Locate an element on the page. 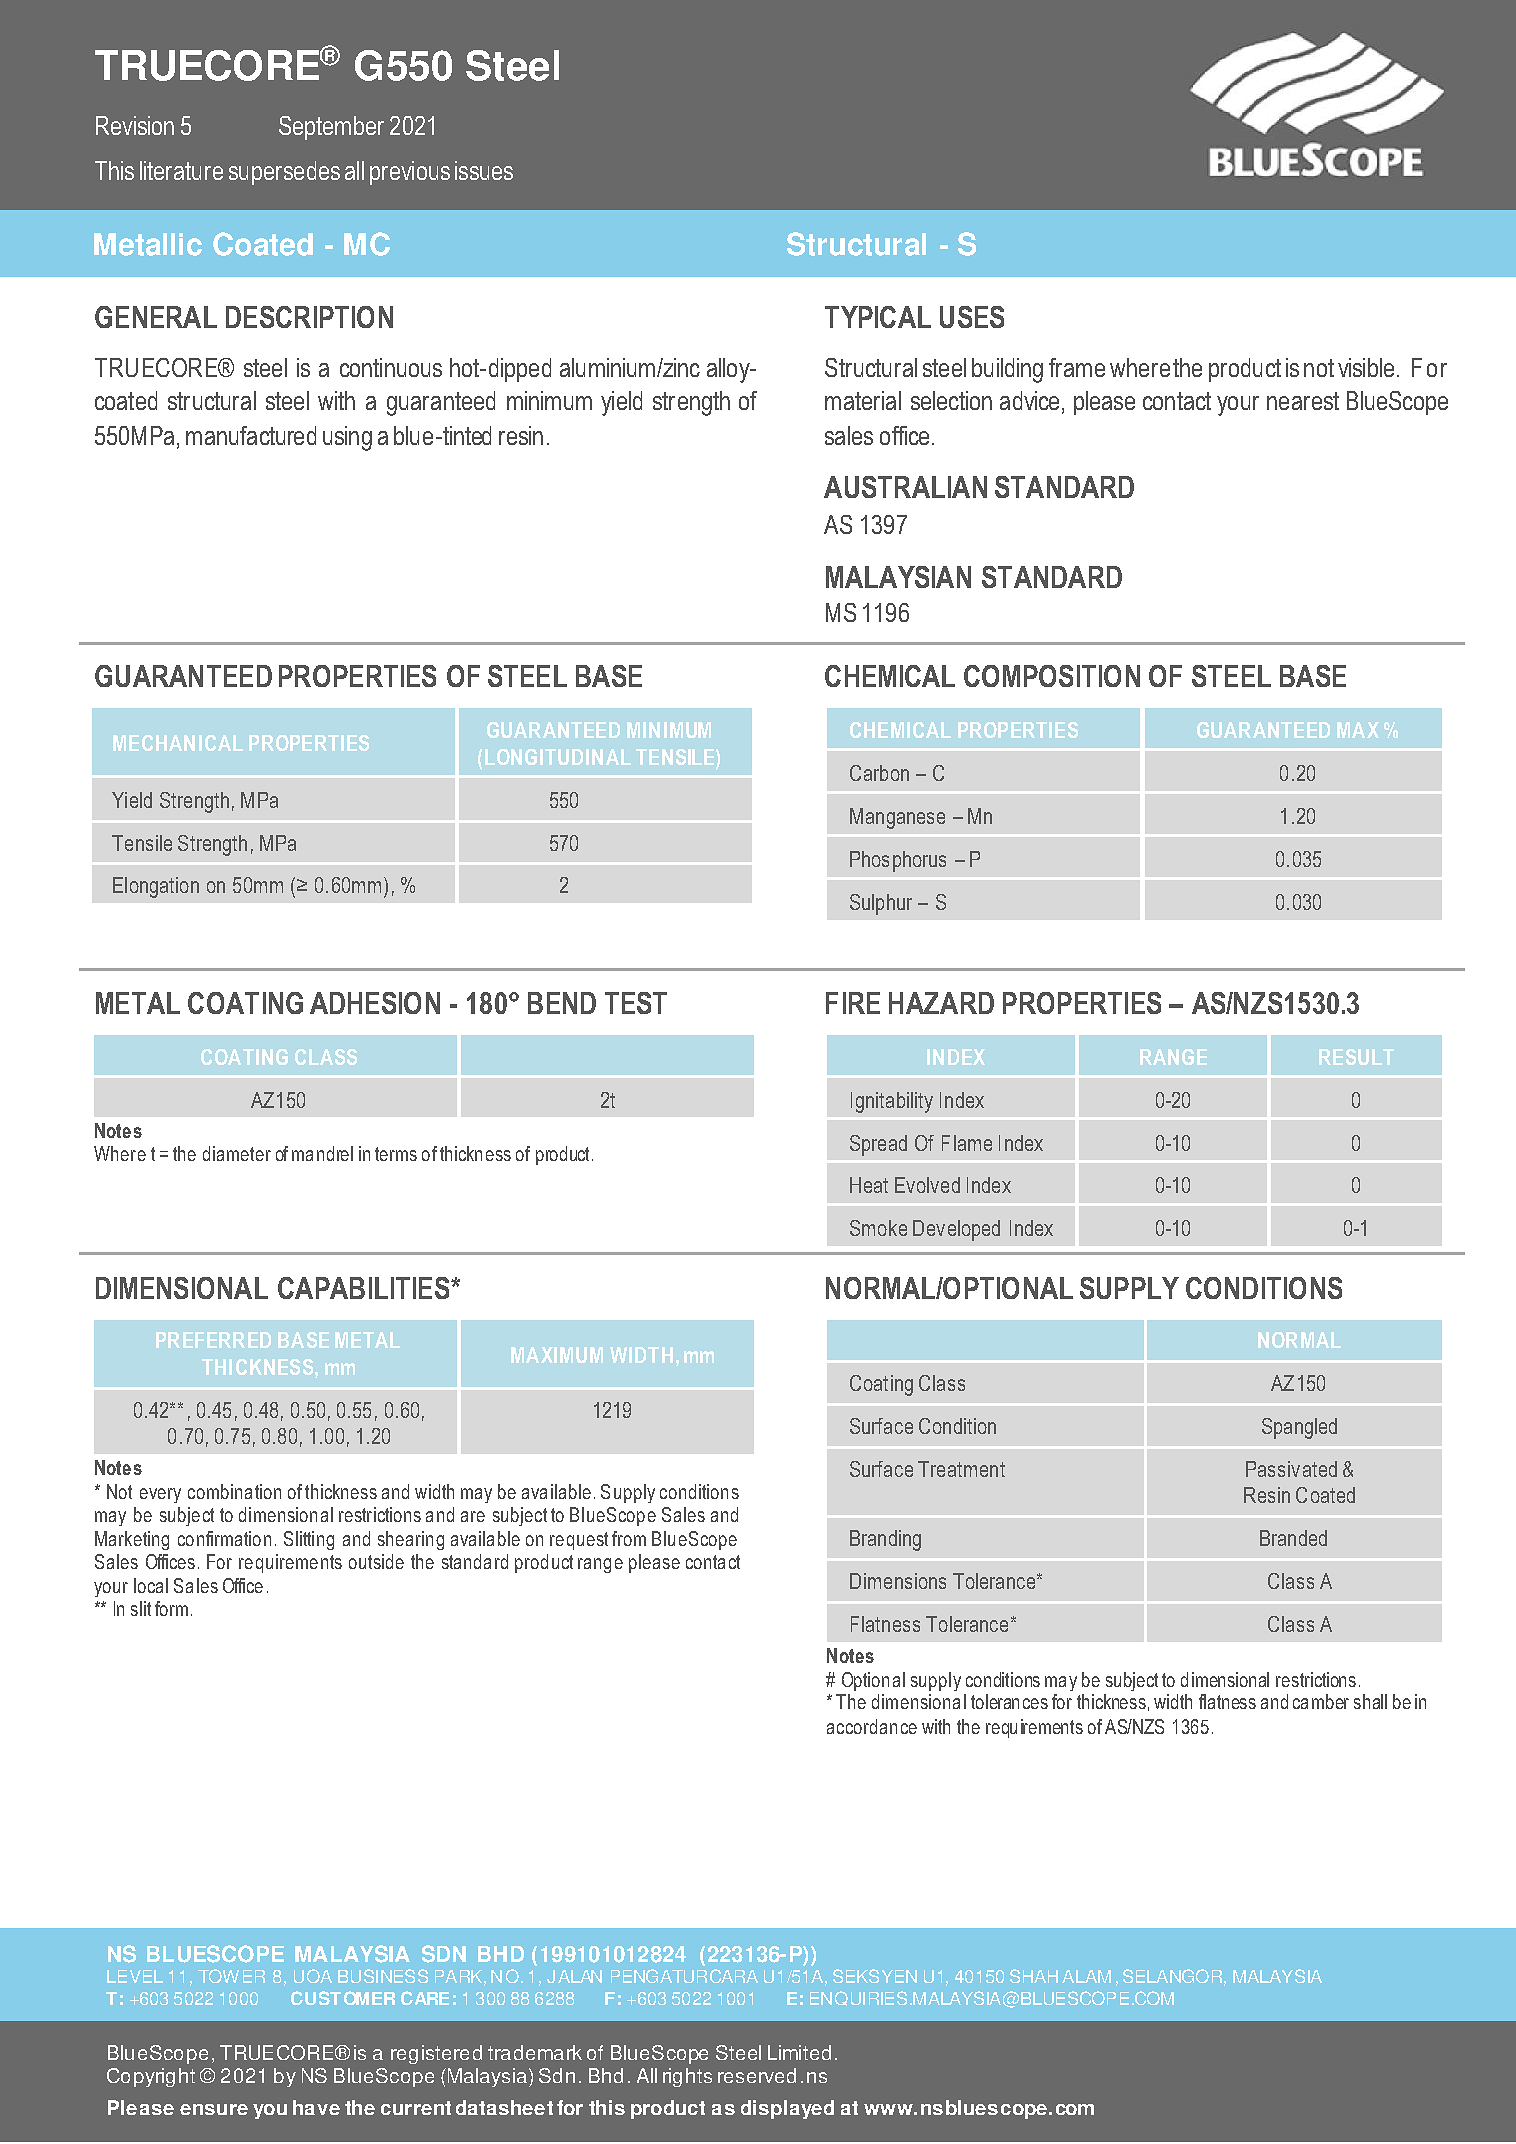 The height and width of the page is (2144, 1516). from is located at coordinates (629, 1538).
